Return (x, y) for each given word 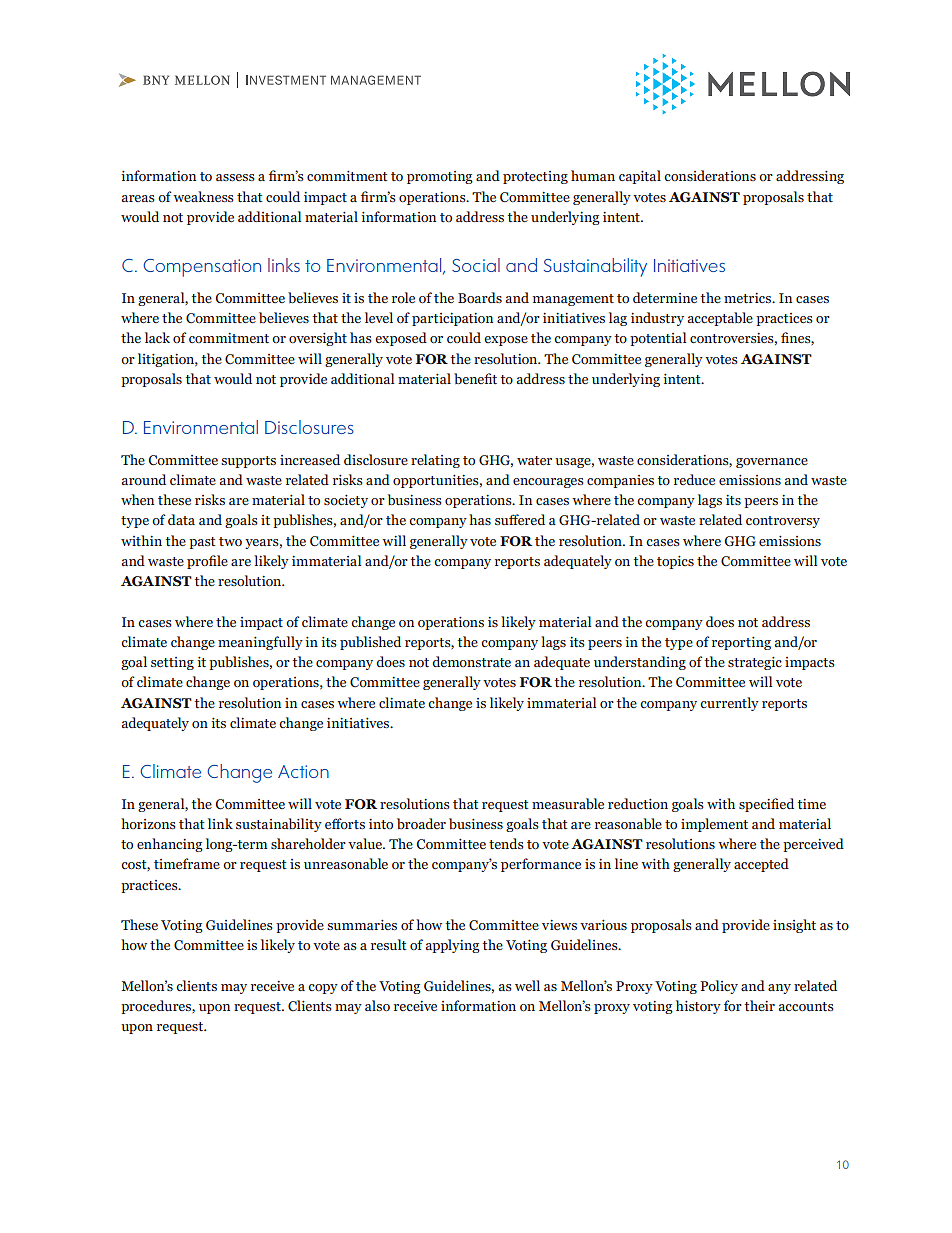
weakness (203, 196)
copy (323, 989)
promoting (440, 177)
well (527, 985)
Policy (719, 987)
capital (640, 177)
